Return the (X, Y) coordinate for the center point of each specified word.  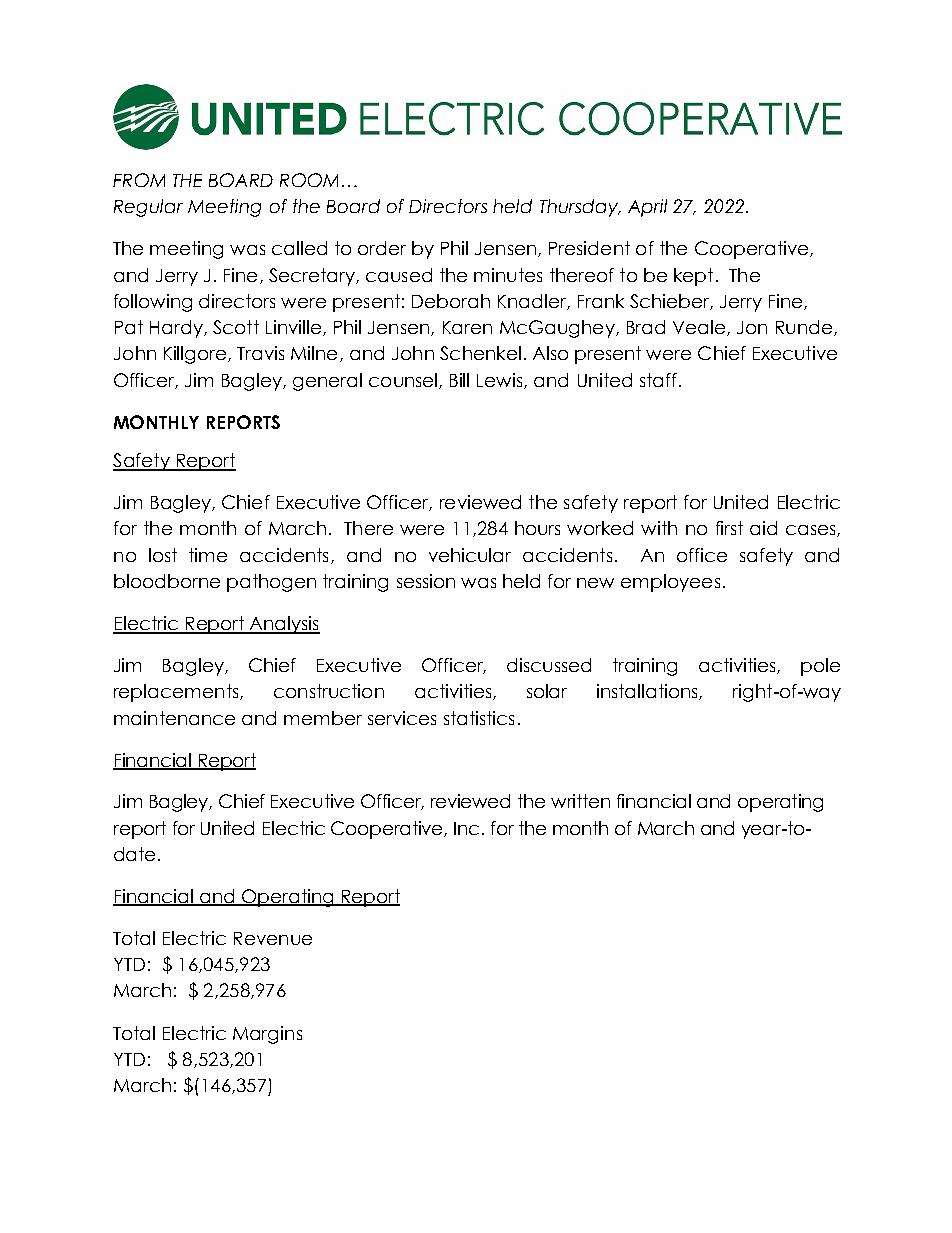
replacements (177, 693)
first (729, 528)
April (647, 208)
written (580, 801)
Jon (752, 327)
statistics (479, 718)
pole (820, 667)
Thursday (580, 208)
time (208, 555)
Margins (267, 1035)
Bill (459, 380)
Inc (466, 828)
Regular (148, 208)
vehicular (470, 555)
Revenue (273, 938)
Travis (260, 353)
